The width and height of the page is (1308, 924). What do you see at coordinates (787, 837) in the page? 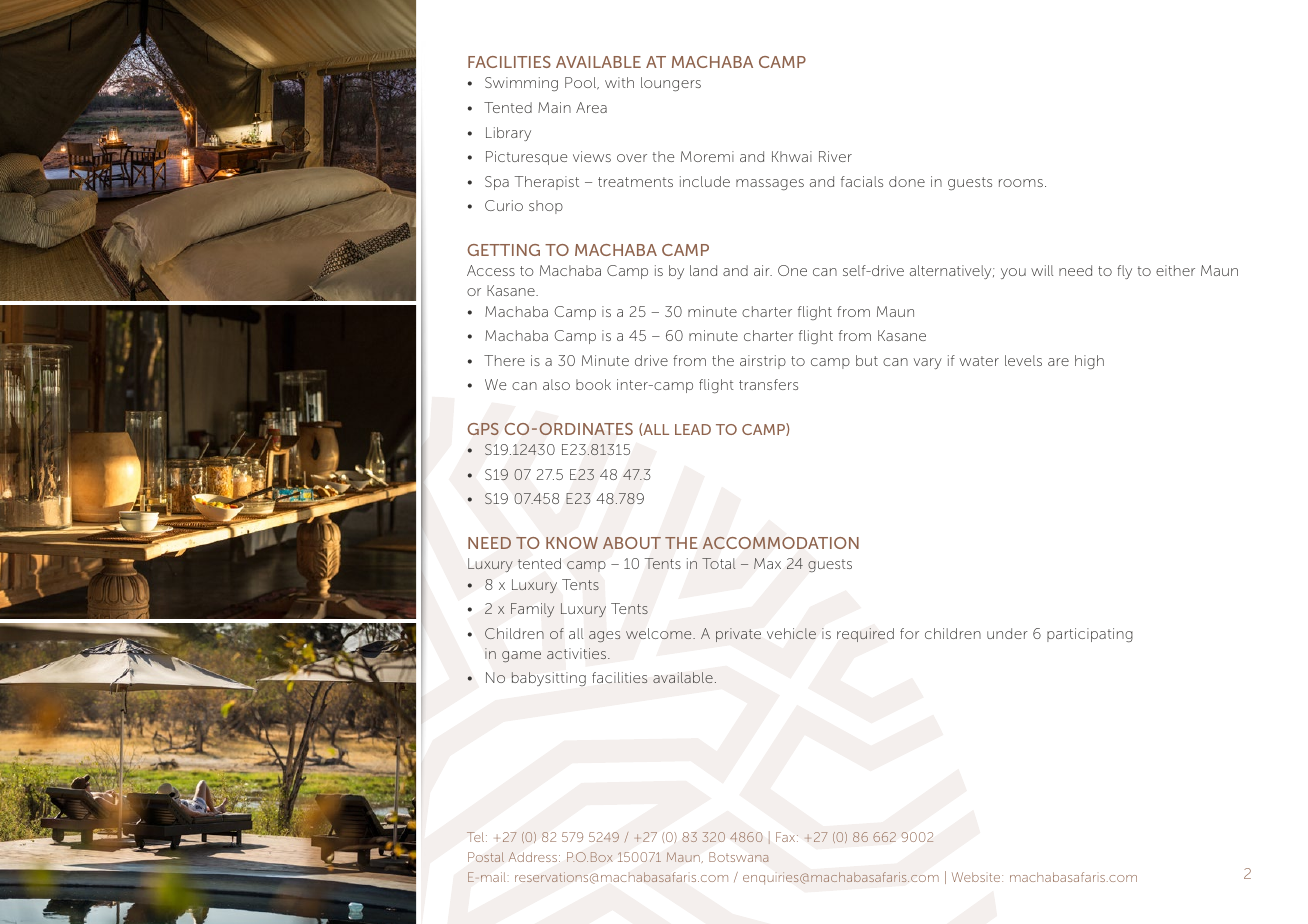
I see `Fax` at bounding box center [787, 837].
